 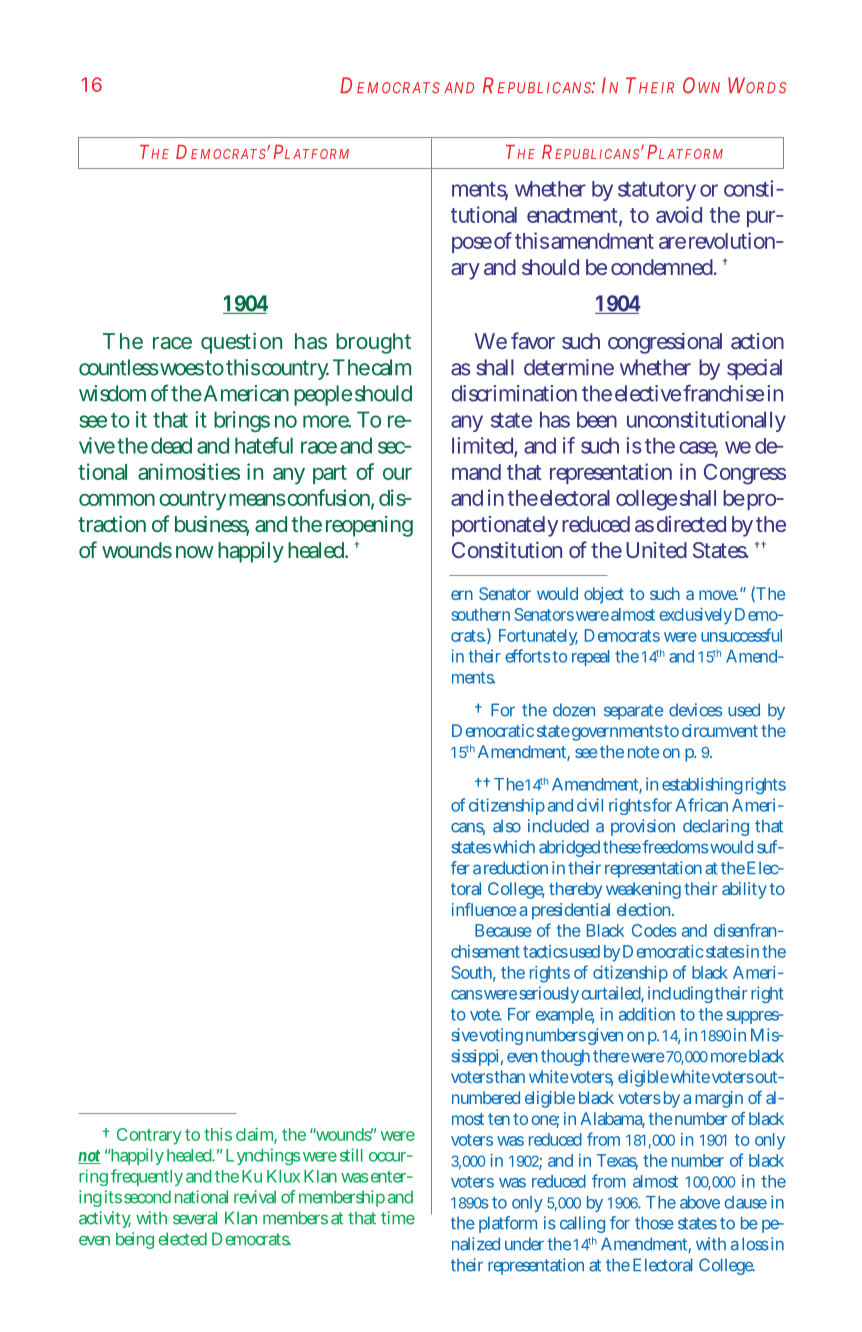 What do you see at coordinates (398, 1218) in the screenshot?
I see `time` at bounding box center [398, 1218].
